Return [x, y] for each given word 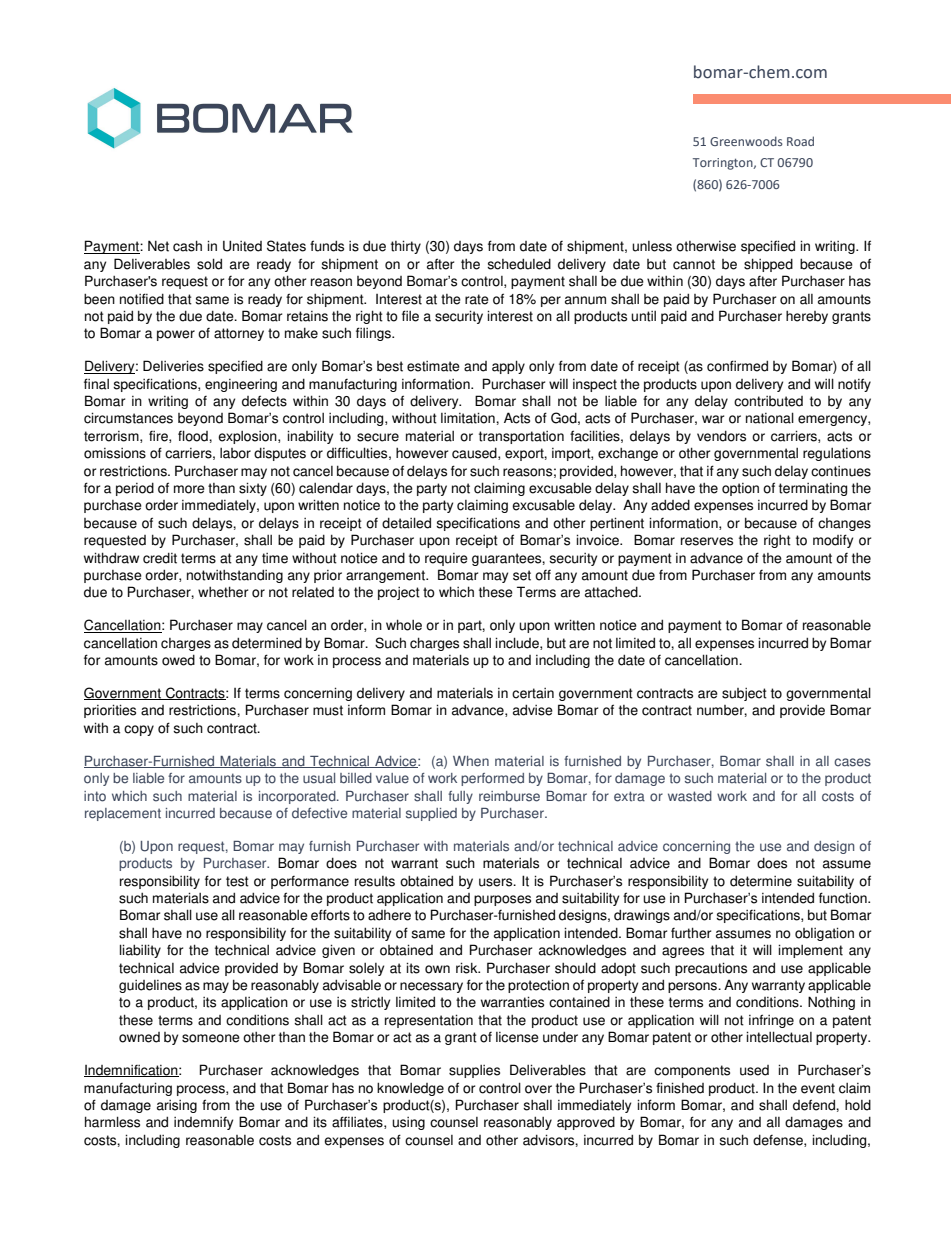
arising [177, 1106]
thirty [406, 247]
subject [744, 694]
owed [178, 660]
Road [800, 141]
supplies [474, 1071]
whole [404, 625]
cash [187, 246]
